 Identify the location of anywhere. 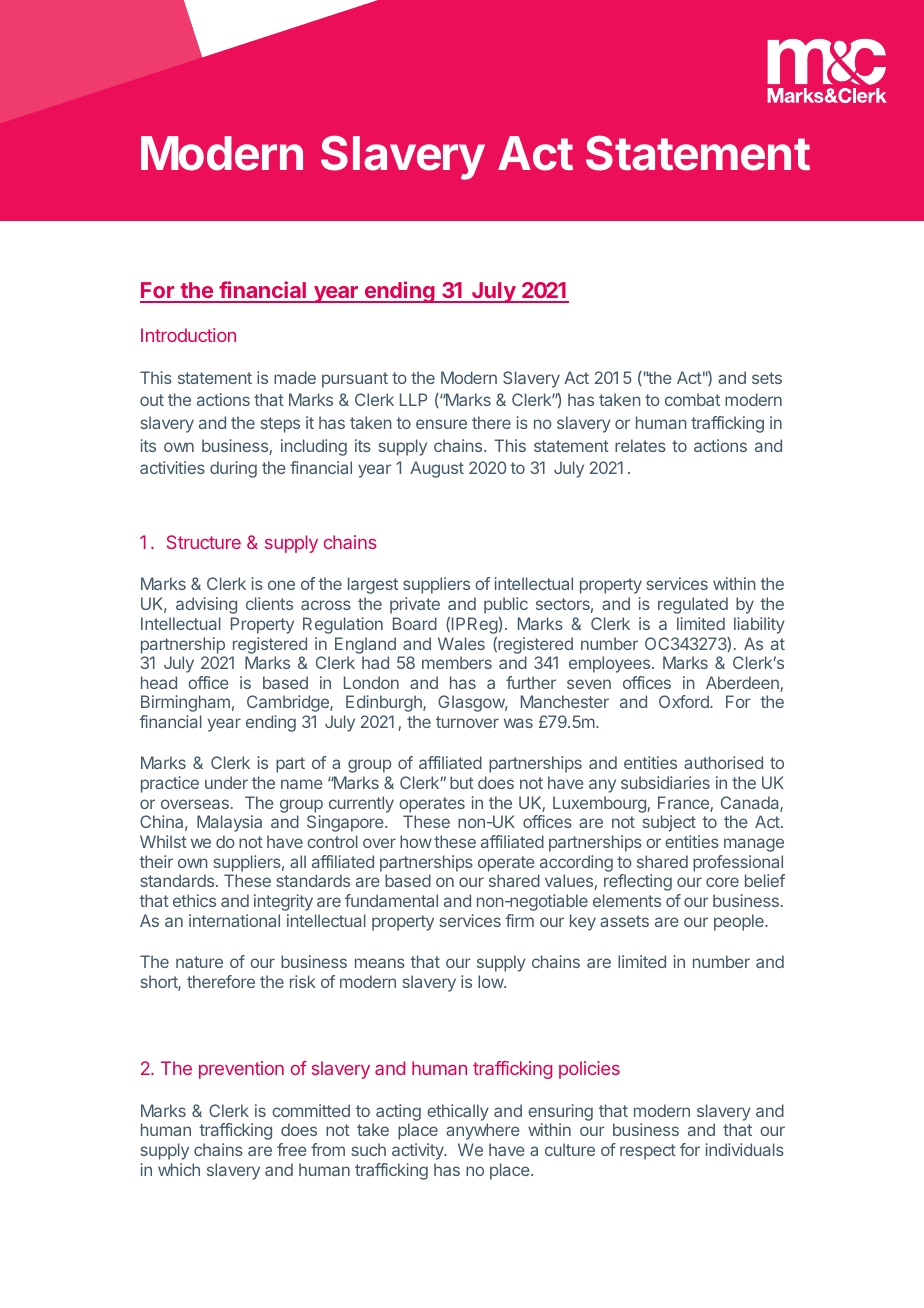
(483, 1131).
